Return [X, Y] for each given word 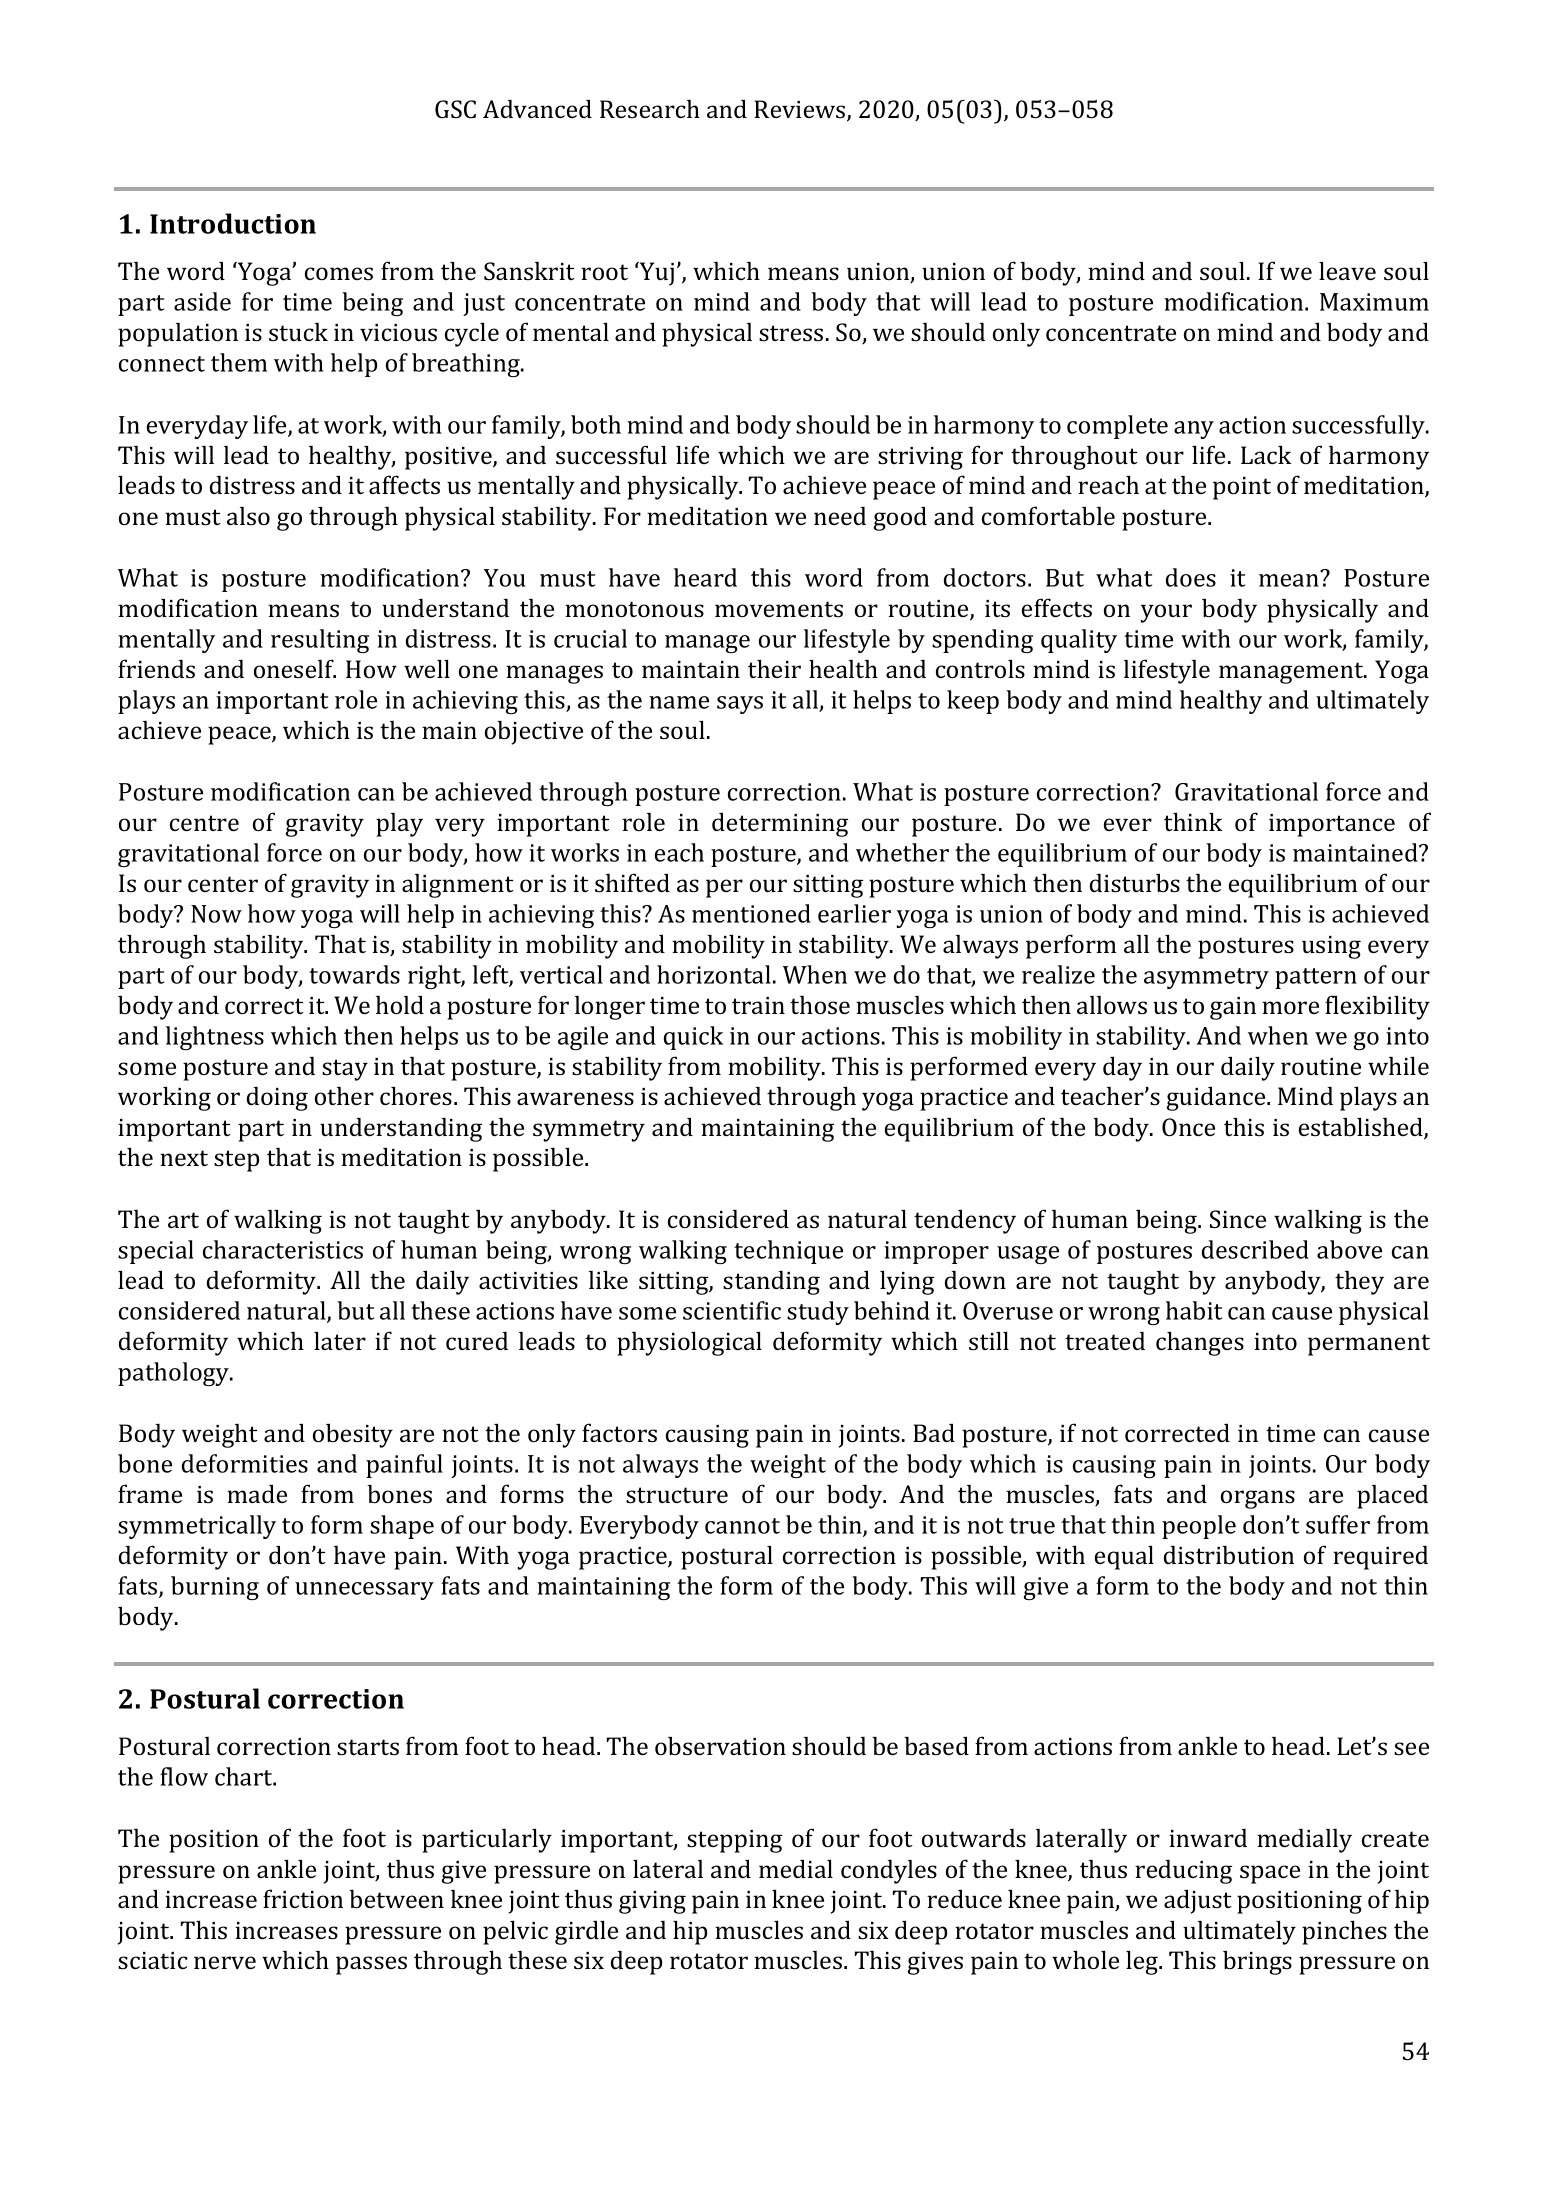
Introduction [233, 223]
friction [303, 1898]
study [818, 1313]
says [740, 705]
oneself [295, 668]
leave [1347, 270]
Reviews [801, 110]
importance [1332, 825]
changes [1200, 1343]
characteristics [283, 1249]
